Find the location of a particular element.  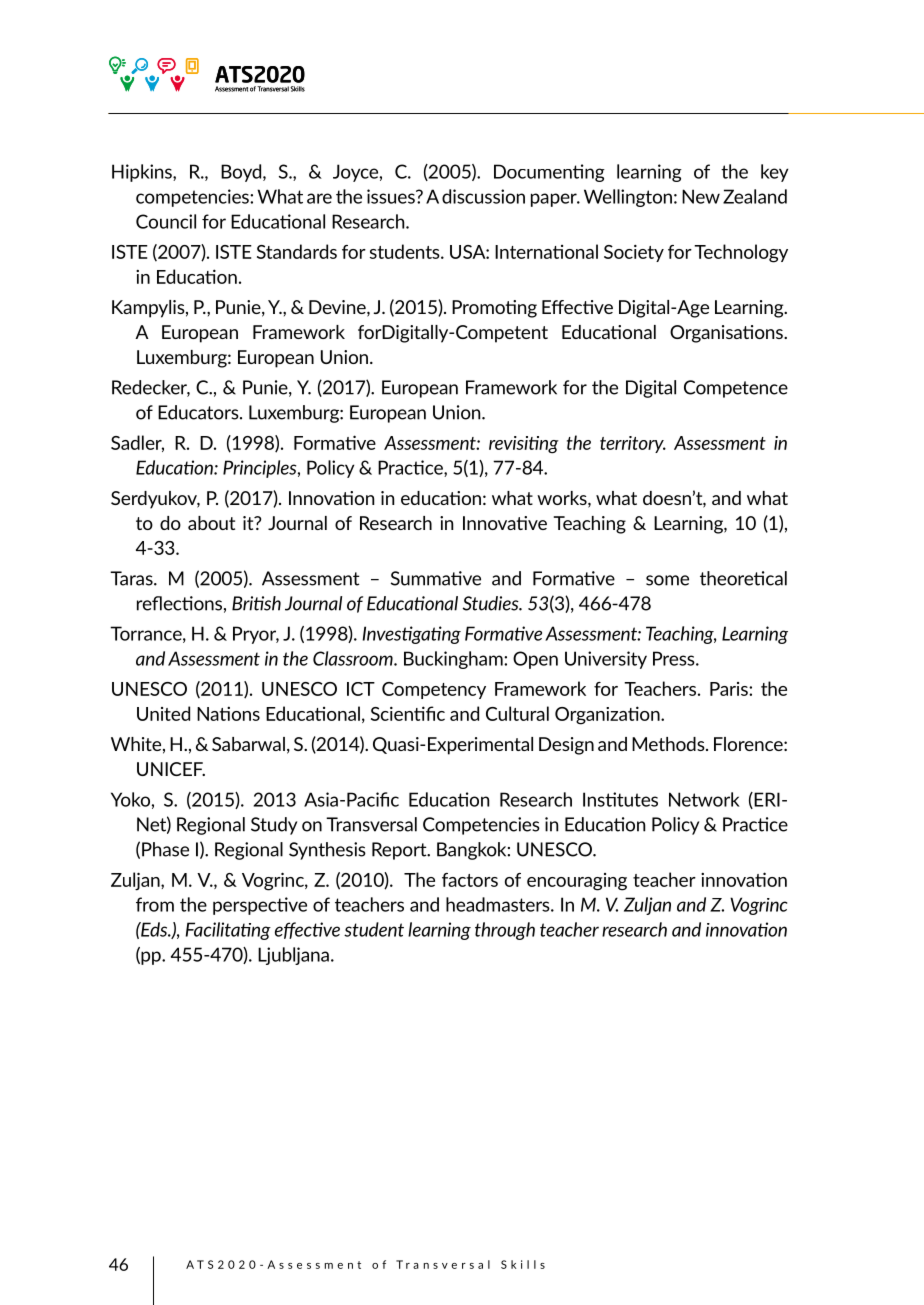

Facilitating is located at coordinates (228, 931).
